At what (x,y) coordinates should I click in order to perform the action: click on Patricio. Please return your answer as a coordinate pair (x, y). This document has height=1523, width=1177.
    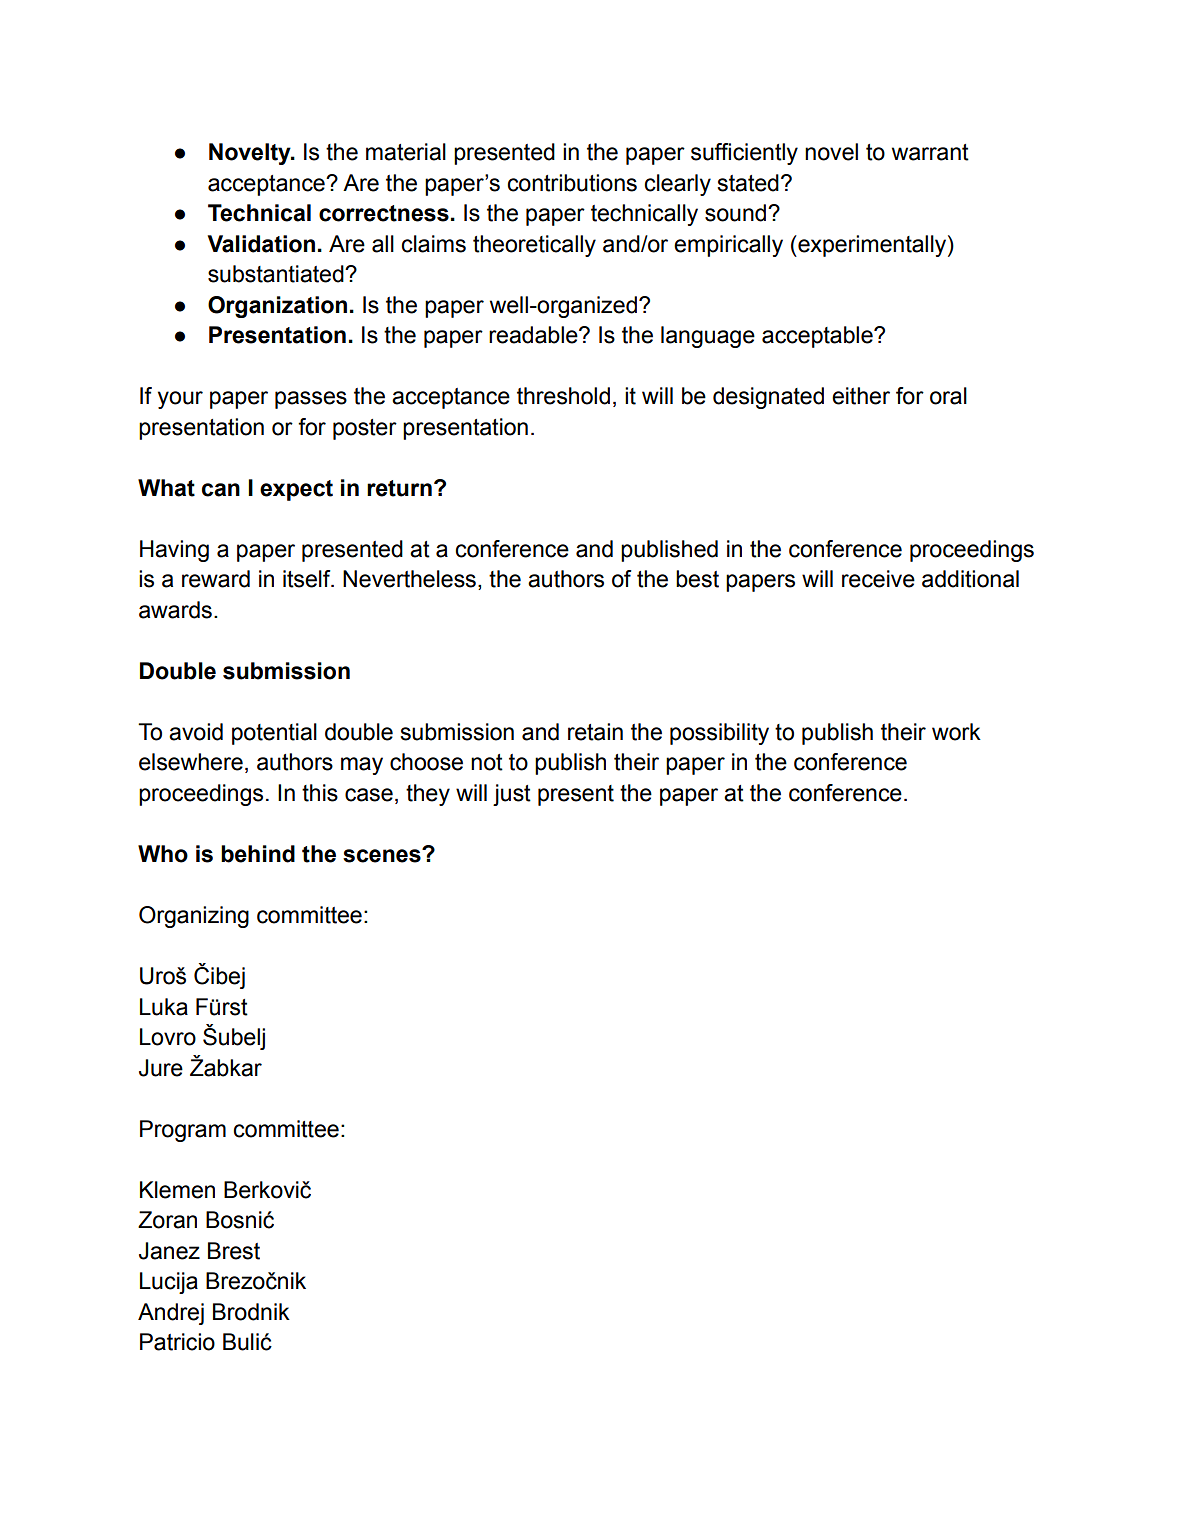
    Looking at the image, I should click on (177, 1342).
